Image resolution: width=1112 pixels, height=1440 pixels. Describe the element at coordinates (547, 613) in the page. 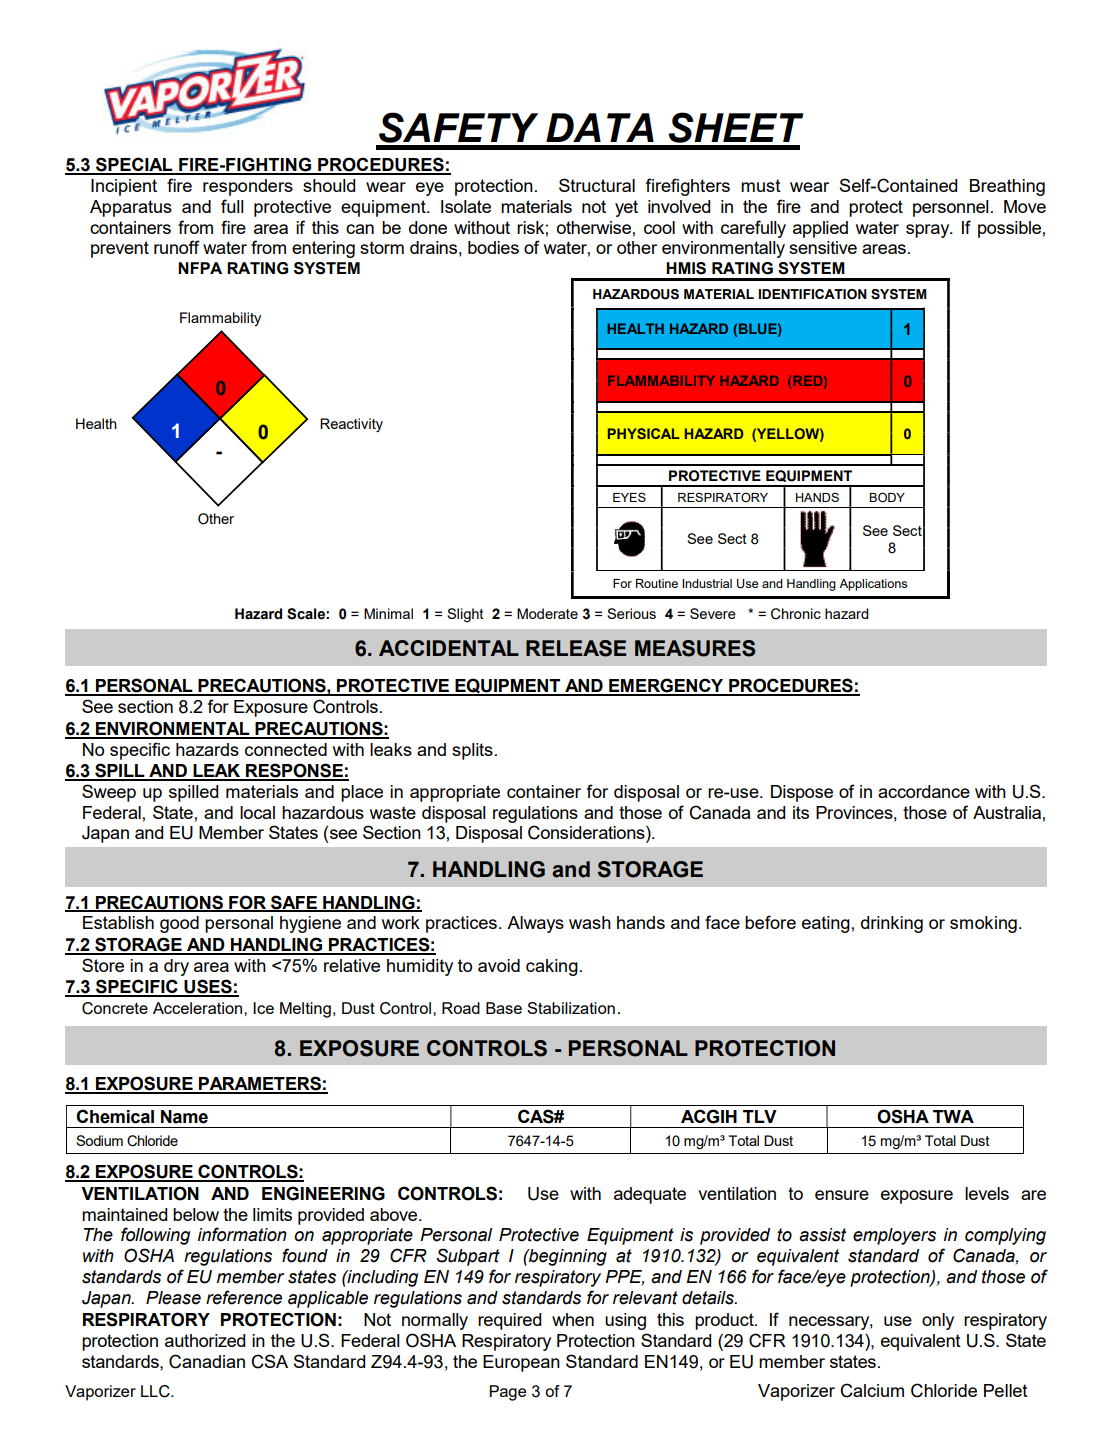

I see `Moderate` at that location.
